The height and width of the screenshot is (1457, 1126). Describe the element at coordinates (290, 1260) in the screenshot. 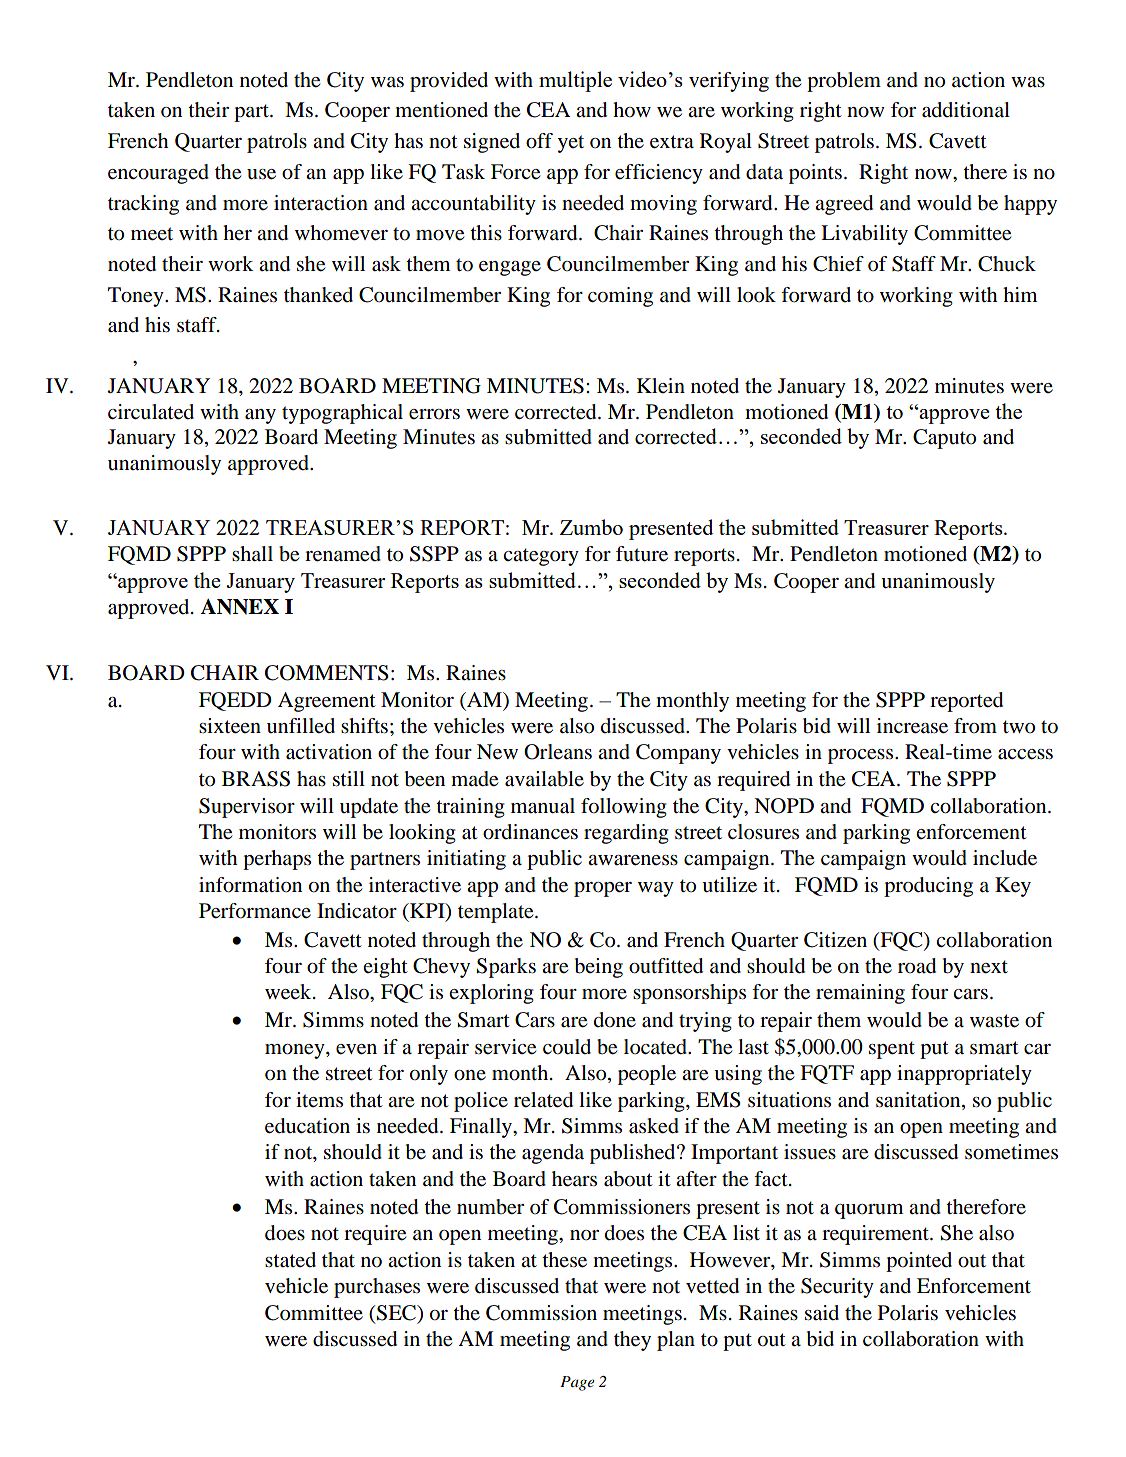

I see `stated` at that location.
